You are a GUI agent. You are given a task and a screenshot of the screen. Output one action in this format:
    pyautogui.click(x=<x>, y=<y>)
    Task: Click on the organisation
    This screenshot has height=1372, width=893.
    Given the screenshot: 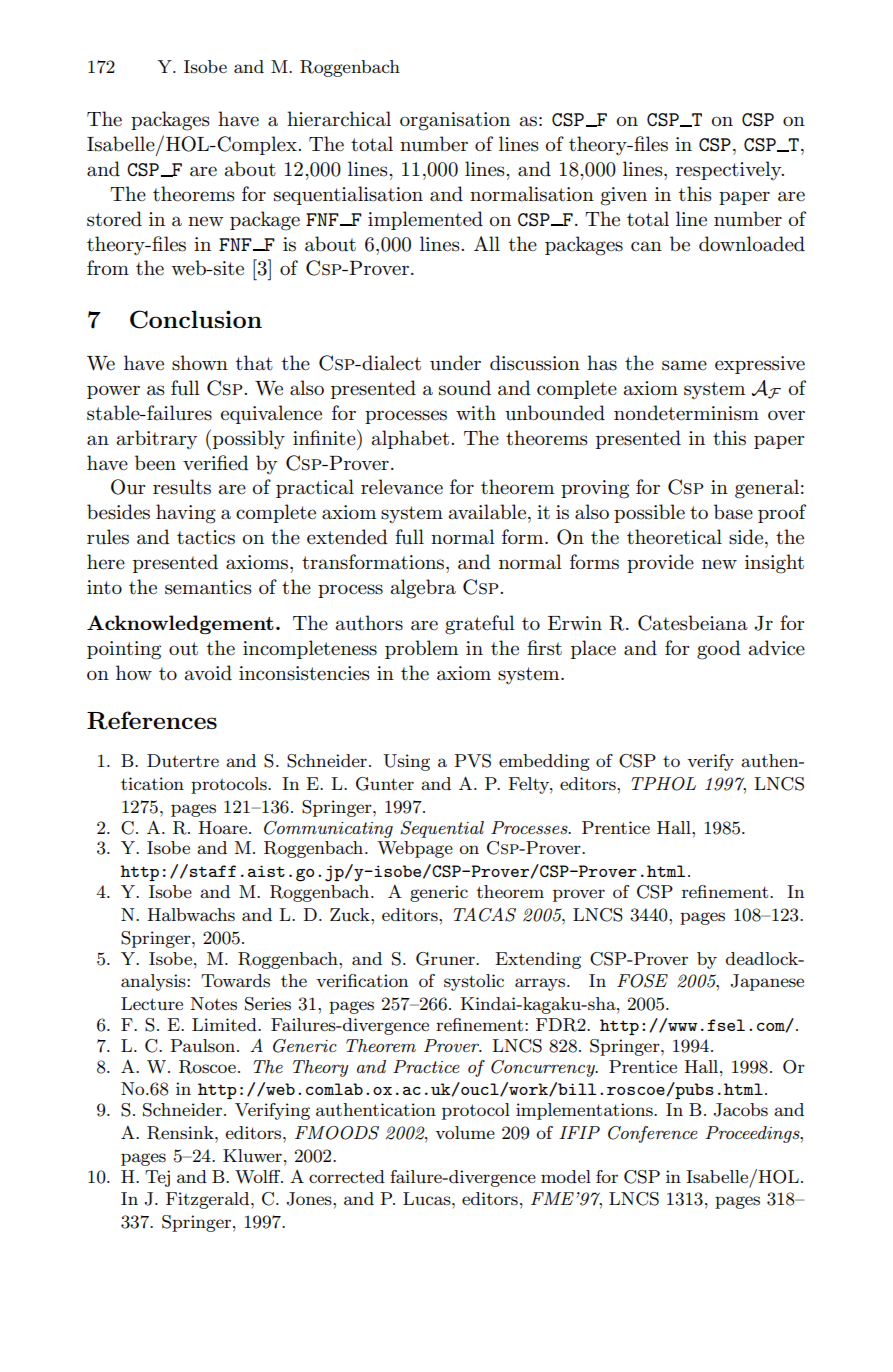 What is the action you would take?
    pyautogui.click(x=455, y=121)
